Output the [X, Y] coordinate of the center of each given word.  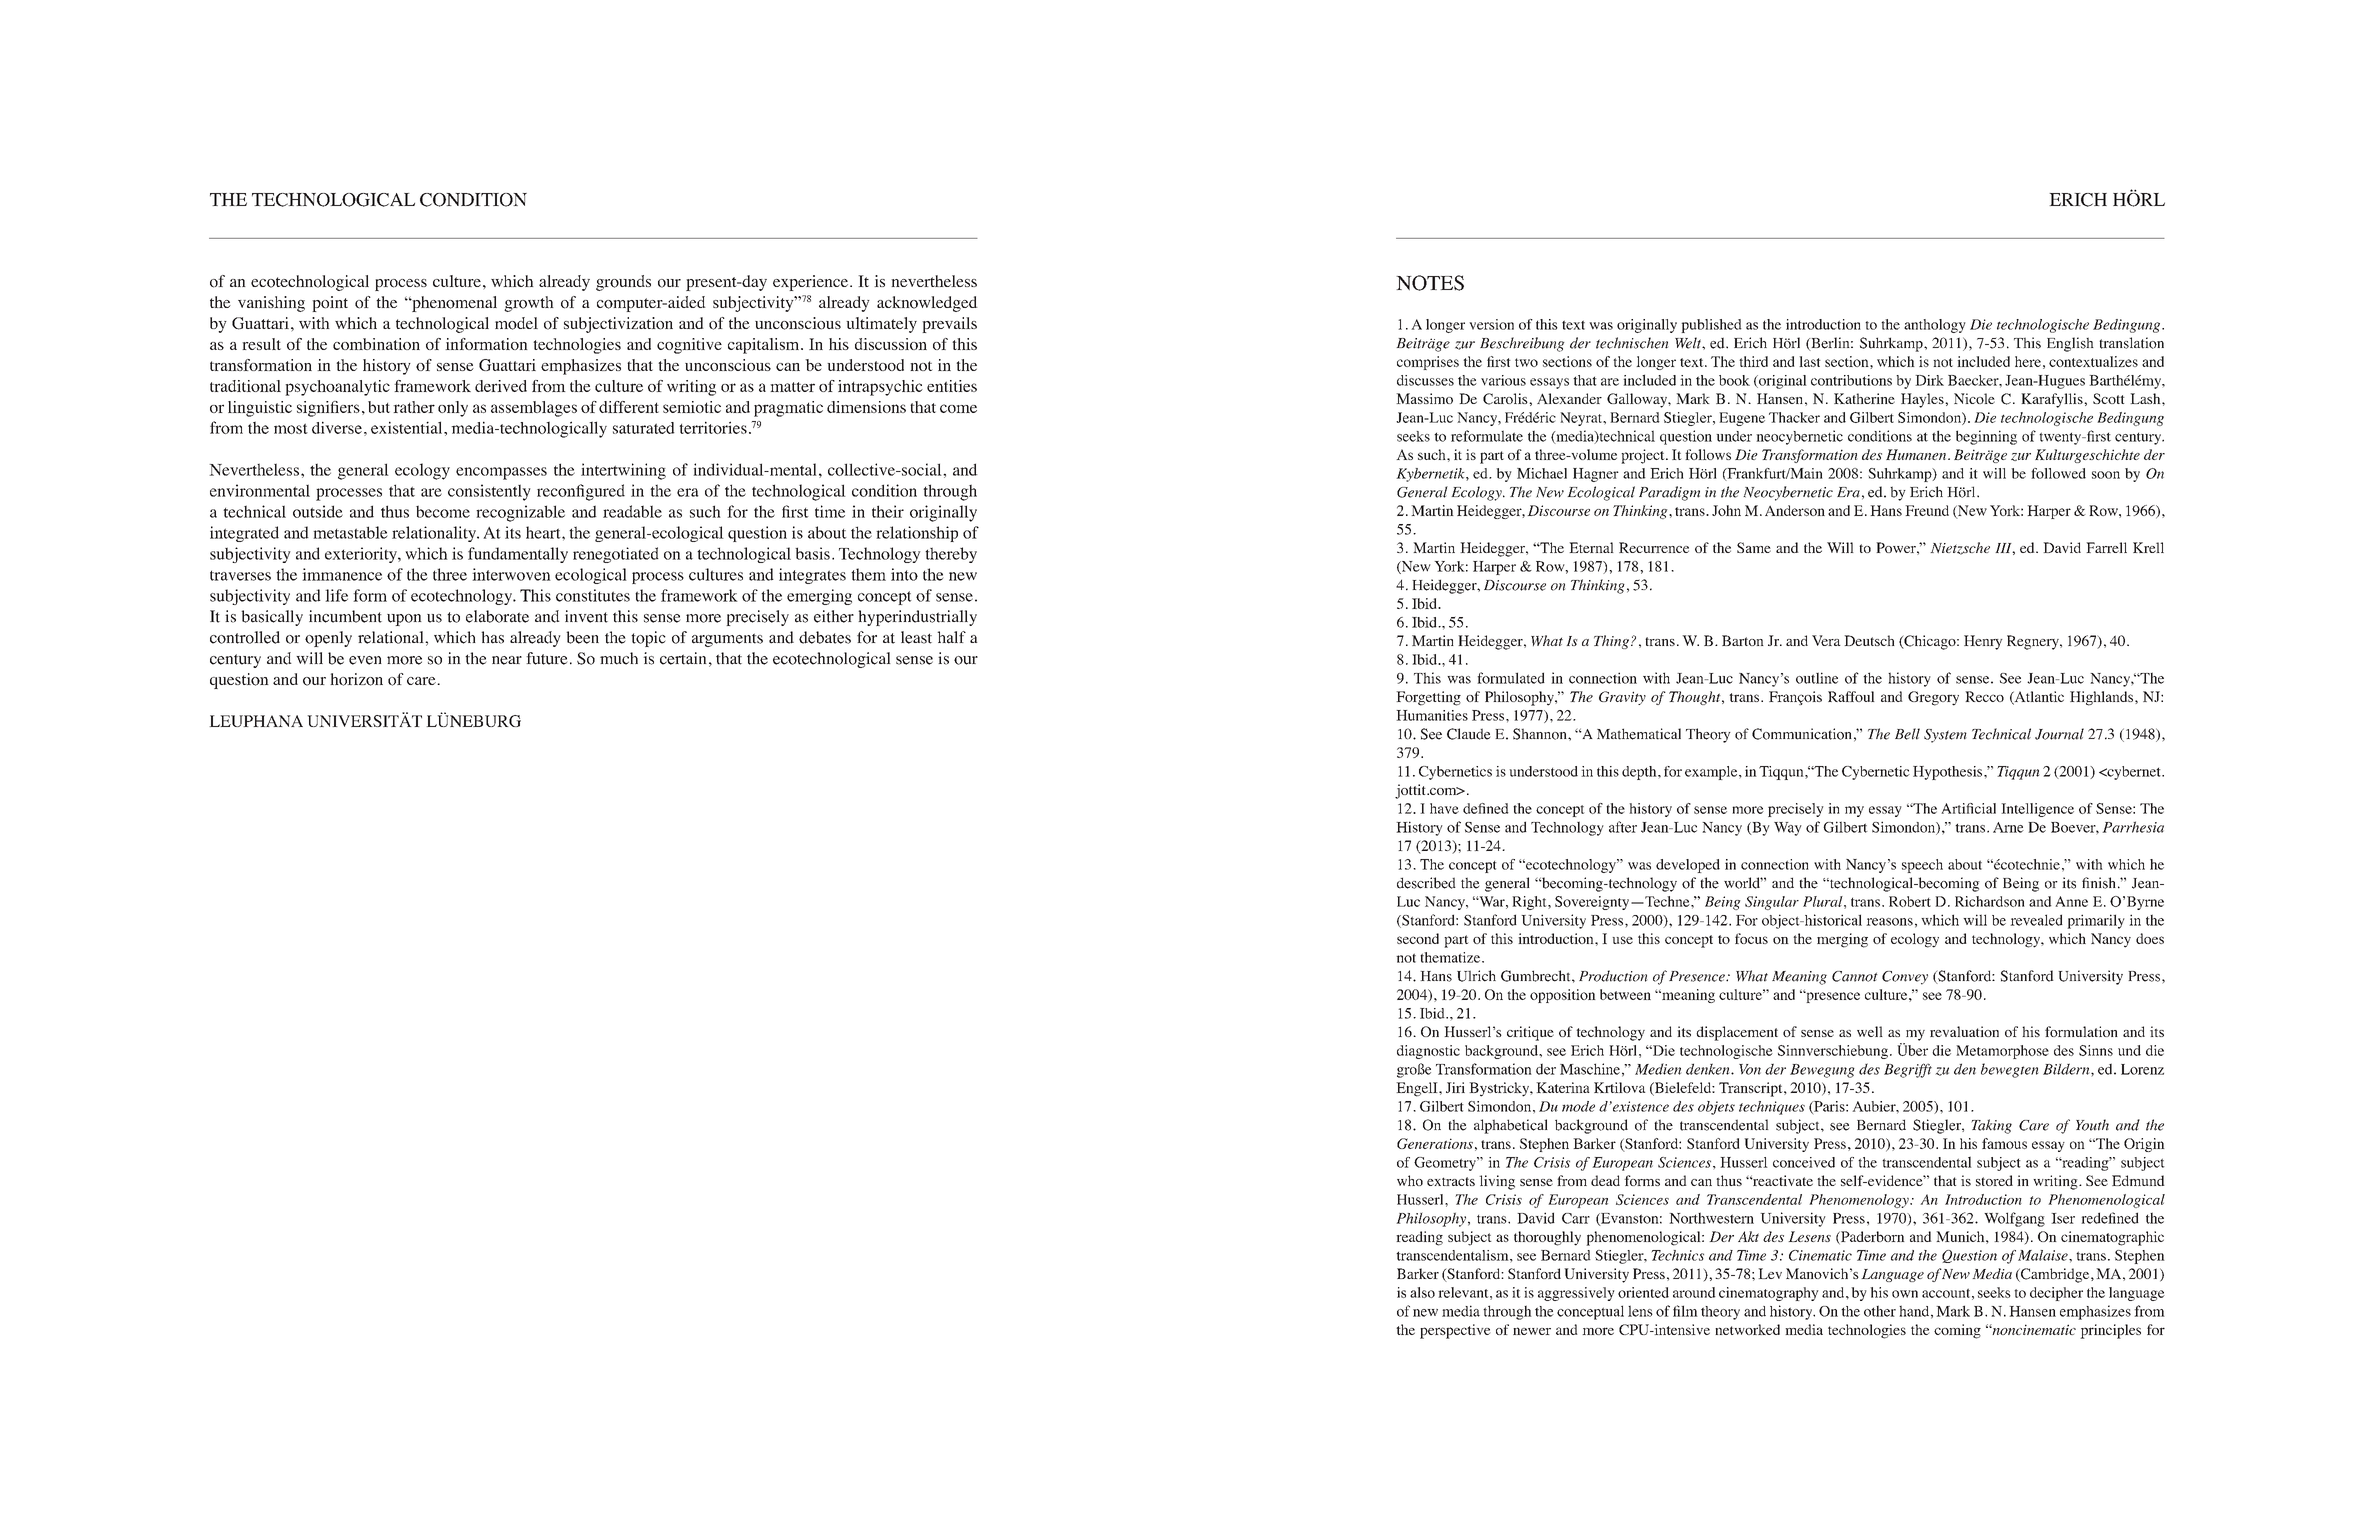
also [1422, 1292]
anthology [1935, 326]
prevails [949, 325]
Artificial [1968, 808]
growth [529, 304]
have [1444, 808]
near [507, 660]
